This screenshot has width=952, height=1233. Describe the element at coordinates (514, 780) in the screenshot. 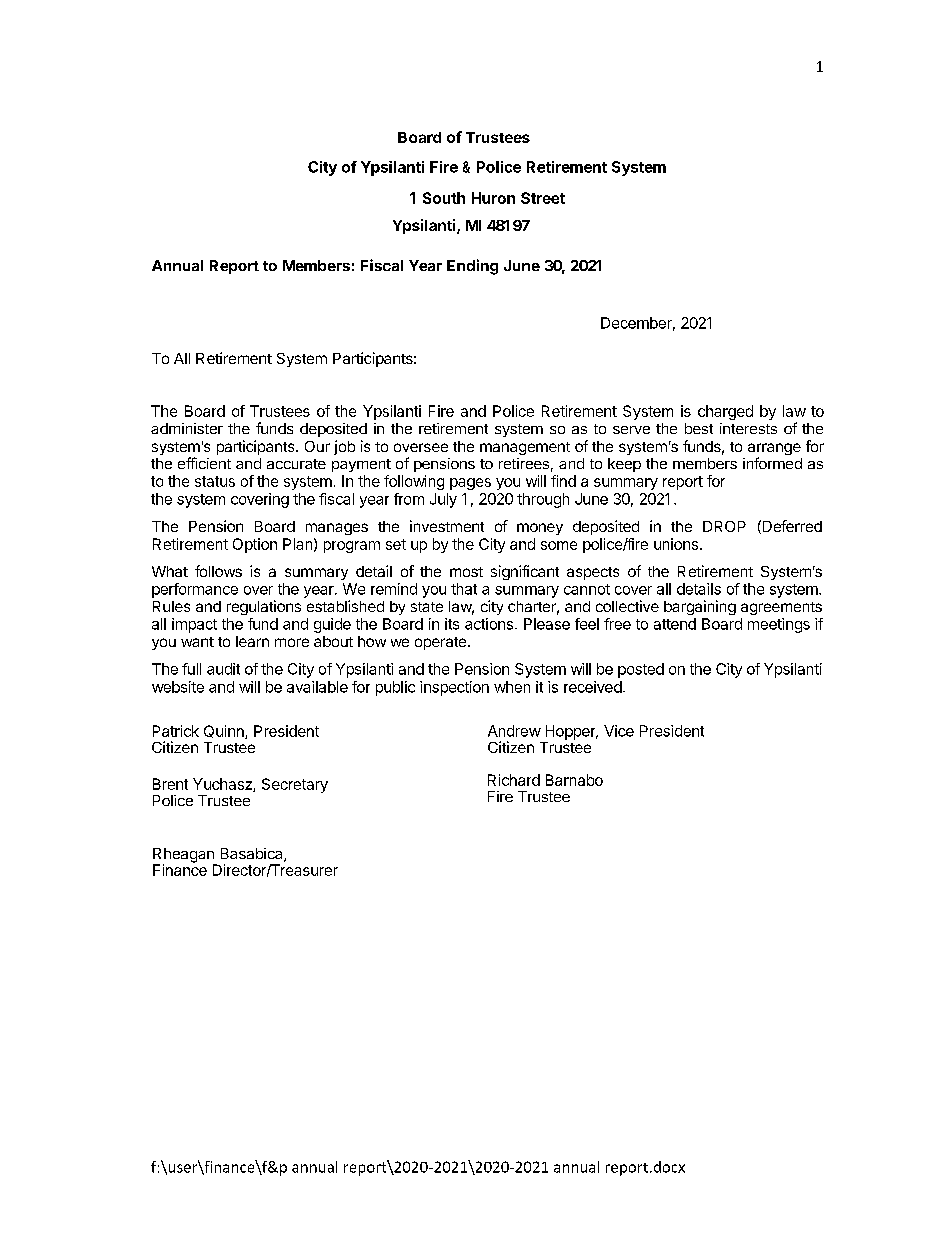

I see `Richard` at that location.
